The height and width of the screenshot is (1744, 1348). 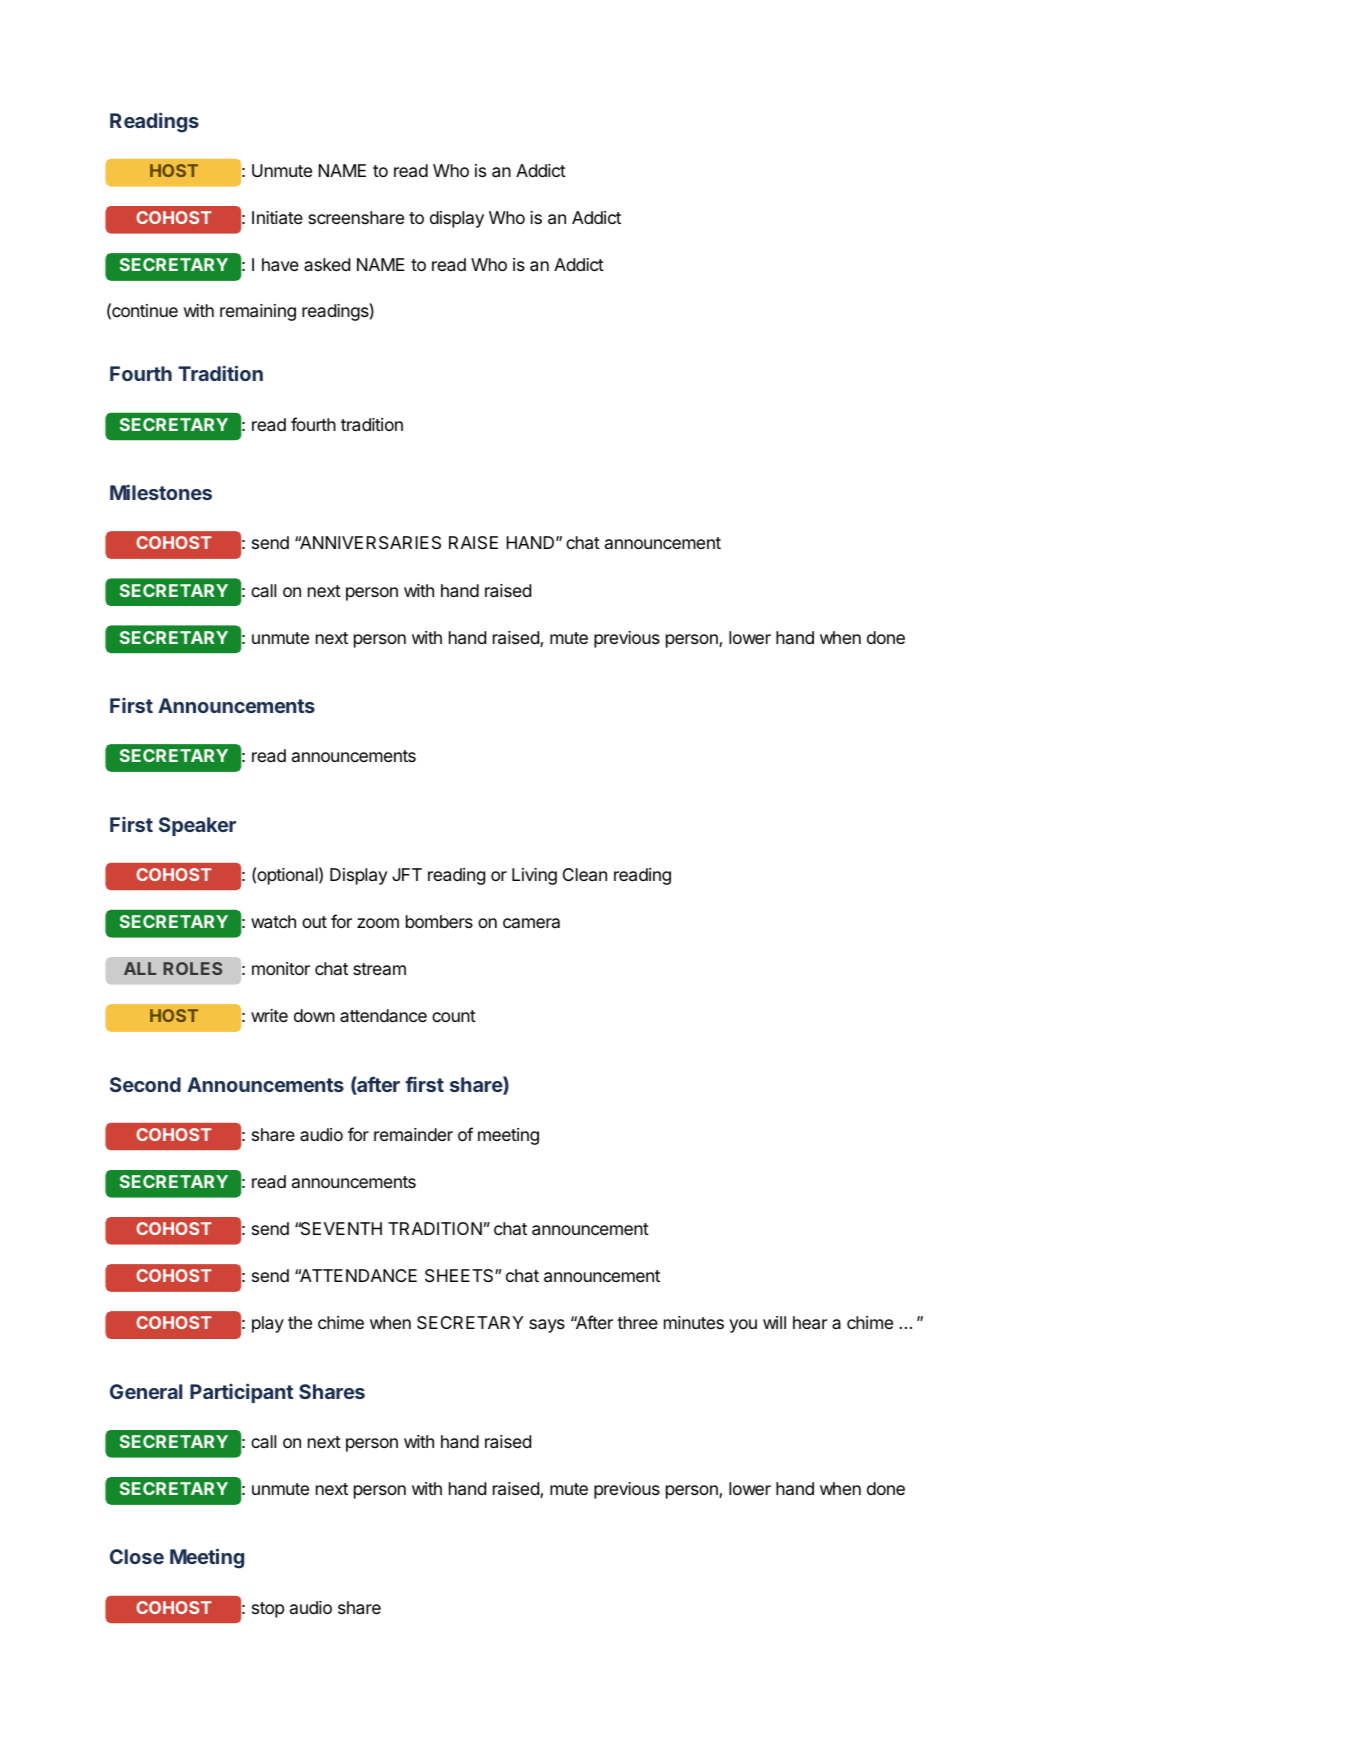 What do you see at coordinates (547, 1326) in the screenshot?
I see `says` at bounding box center [547, 1326].
